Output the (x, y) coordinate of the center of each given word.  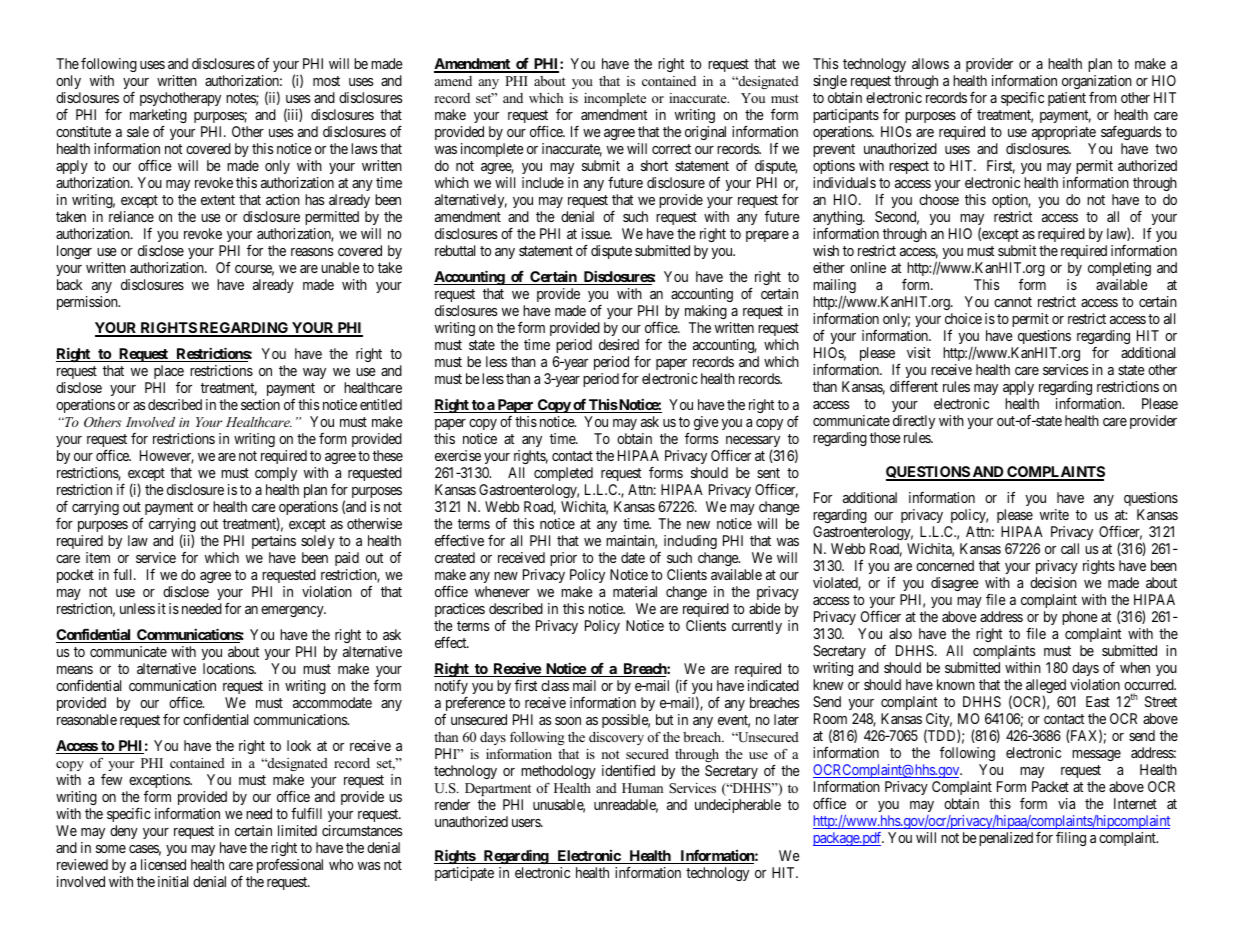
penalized (1006, 839)
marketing (158, 117)
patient (1067, 99)
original (705, 133)
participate (464, 874)
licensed (163, 864)
